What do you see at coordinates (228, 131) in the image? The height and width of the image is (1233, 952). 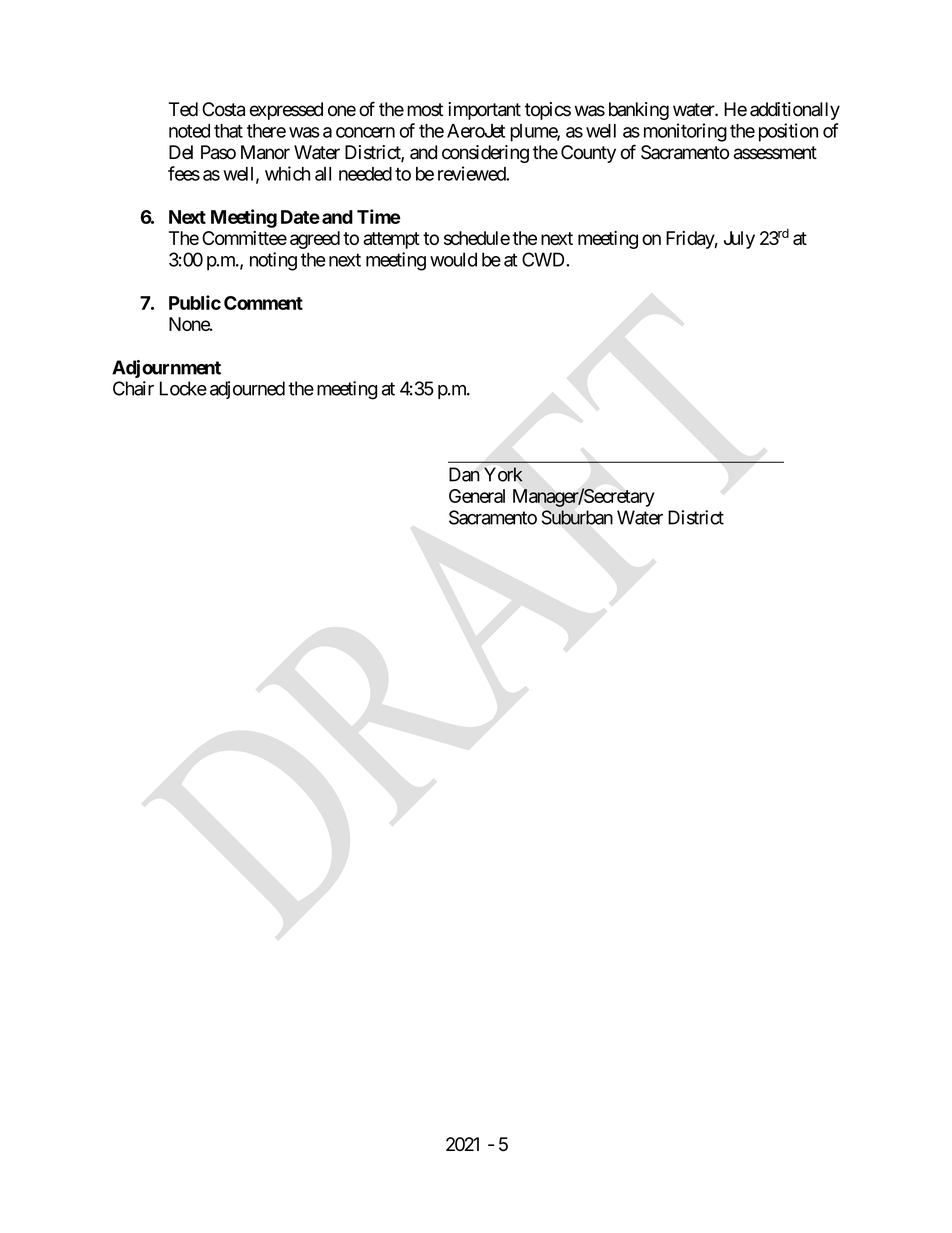 I see `that` at bounding box center [228, 131].
